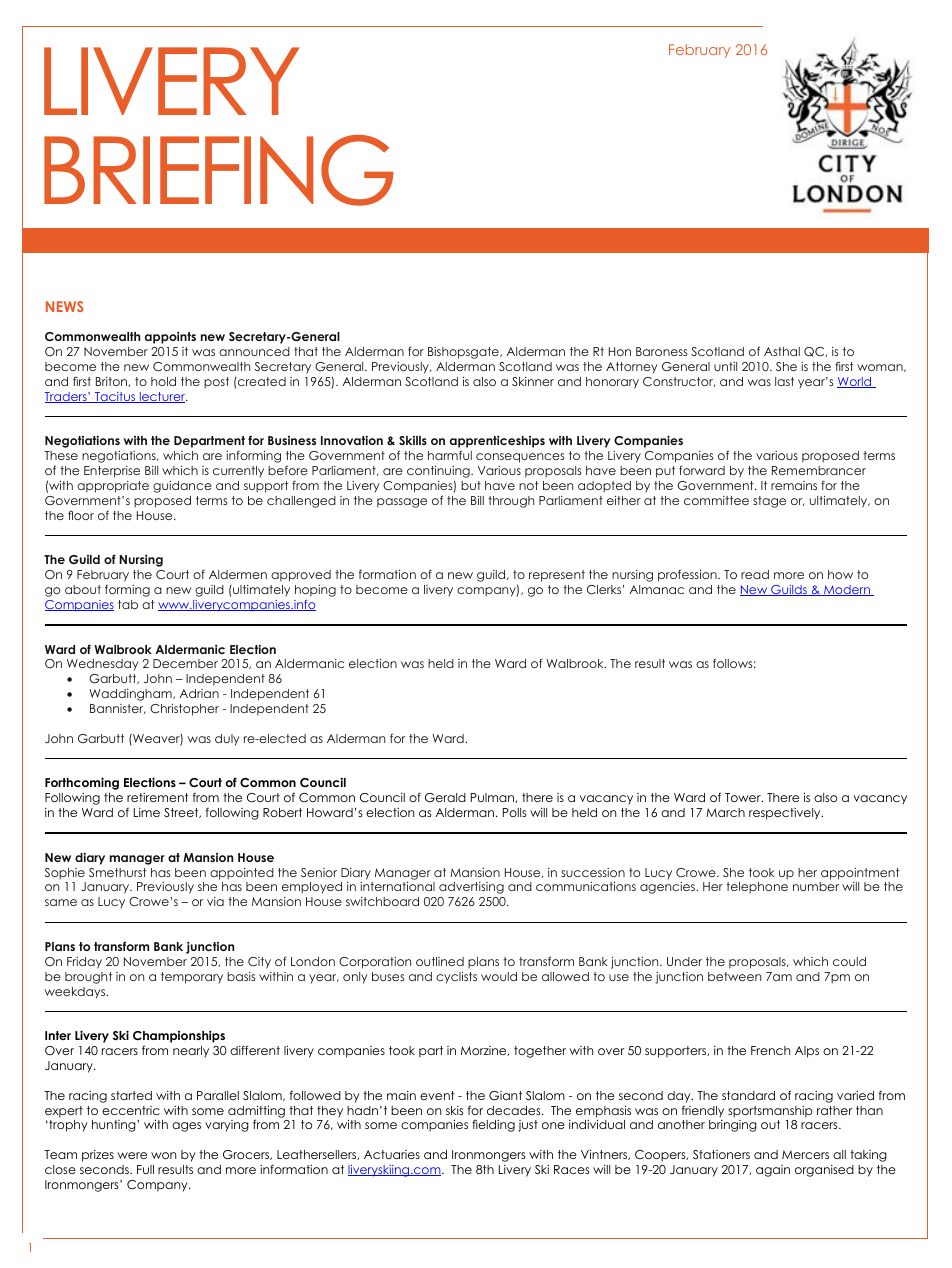 This page has height=1268, width=952. Describe the element at coordinates (471, 888) in the page. I see `advertising` at that location.
